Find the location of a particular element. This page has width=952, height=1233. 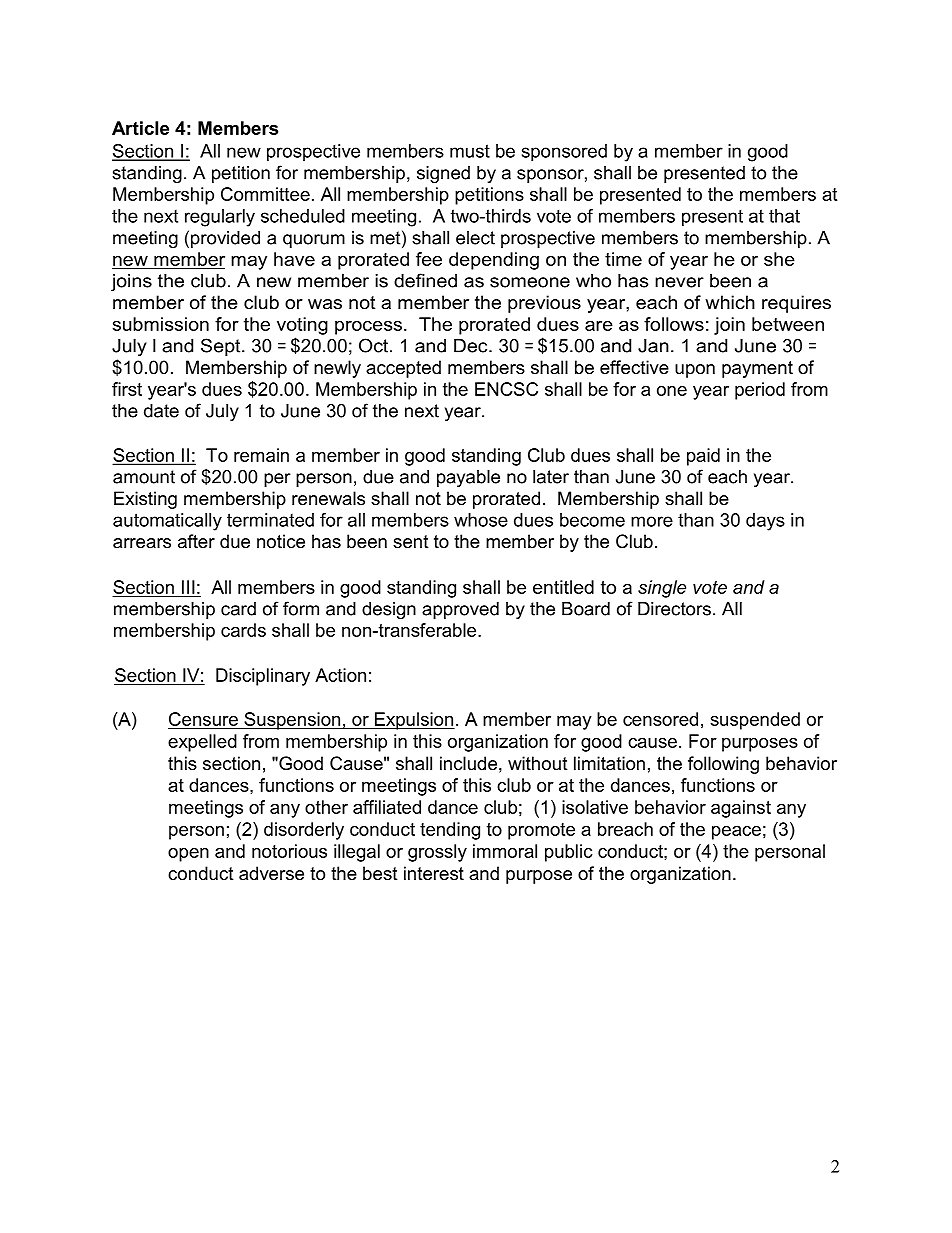

must is located at coordinates (470, 151).
